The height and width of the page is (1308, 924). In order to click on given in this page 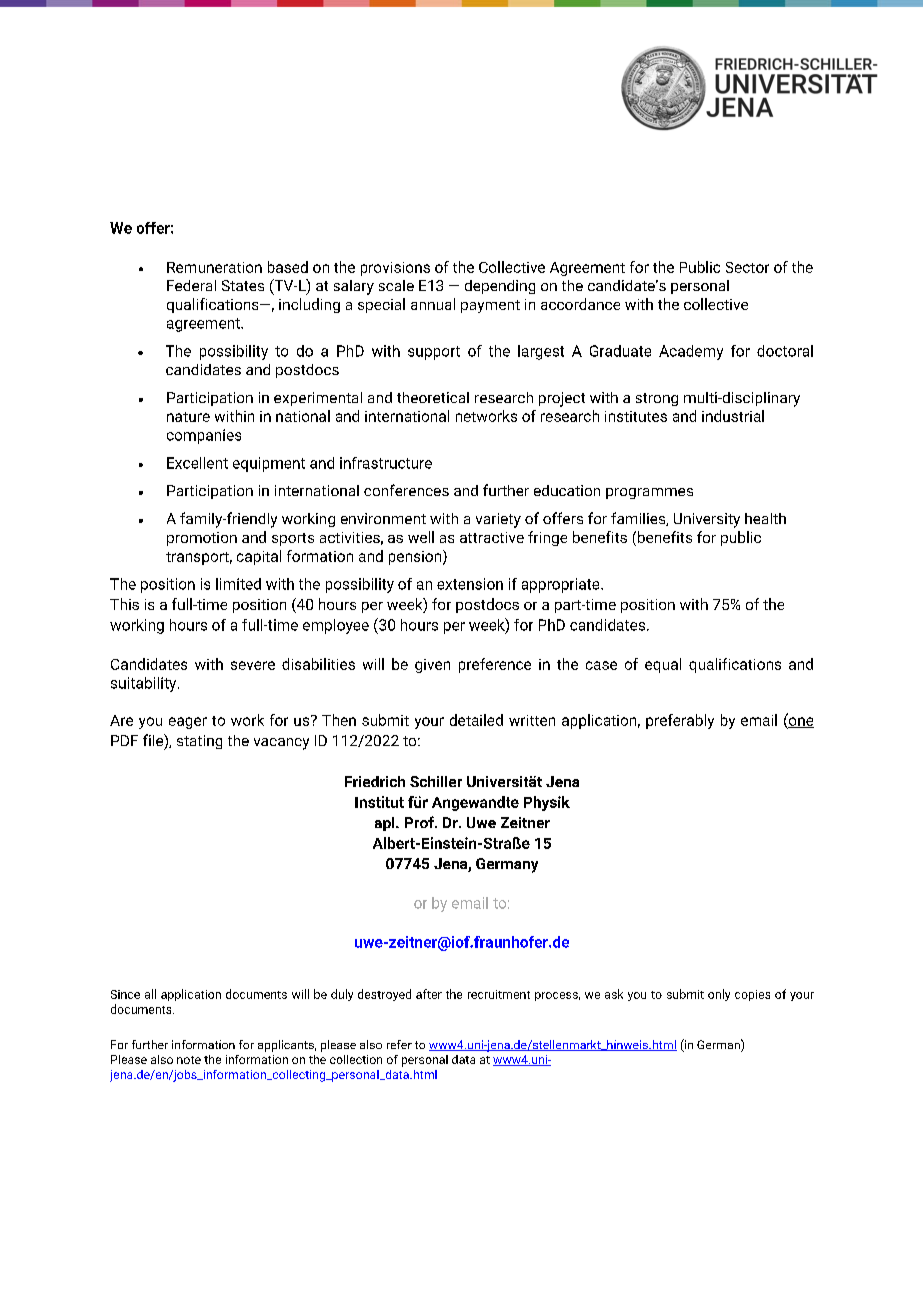, I will do `click(432, 666)`.
